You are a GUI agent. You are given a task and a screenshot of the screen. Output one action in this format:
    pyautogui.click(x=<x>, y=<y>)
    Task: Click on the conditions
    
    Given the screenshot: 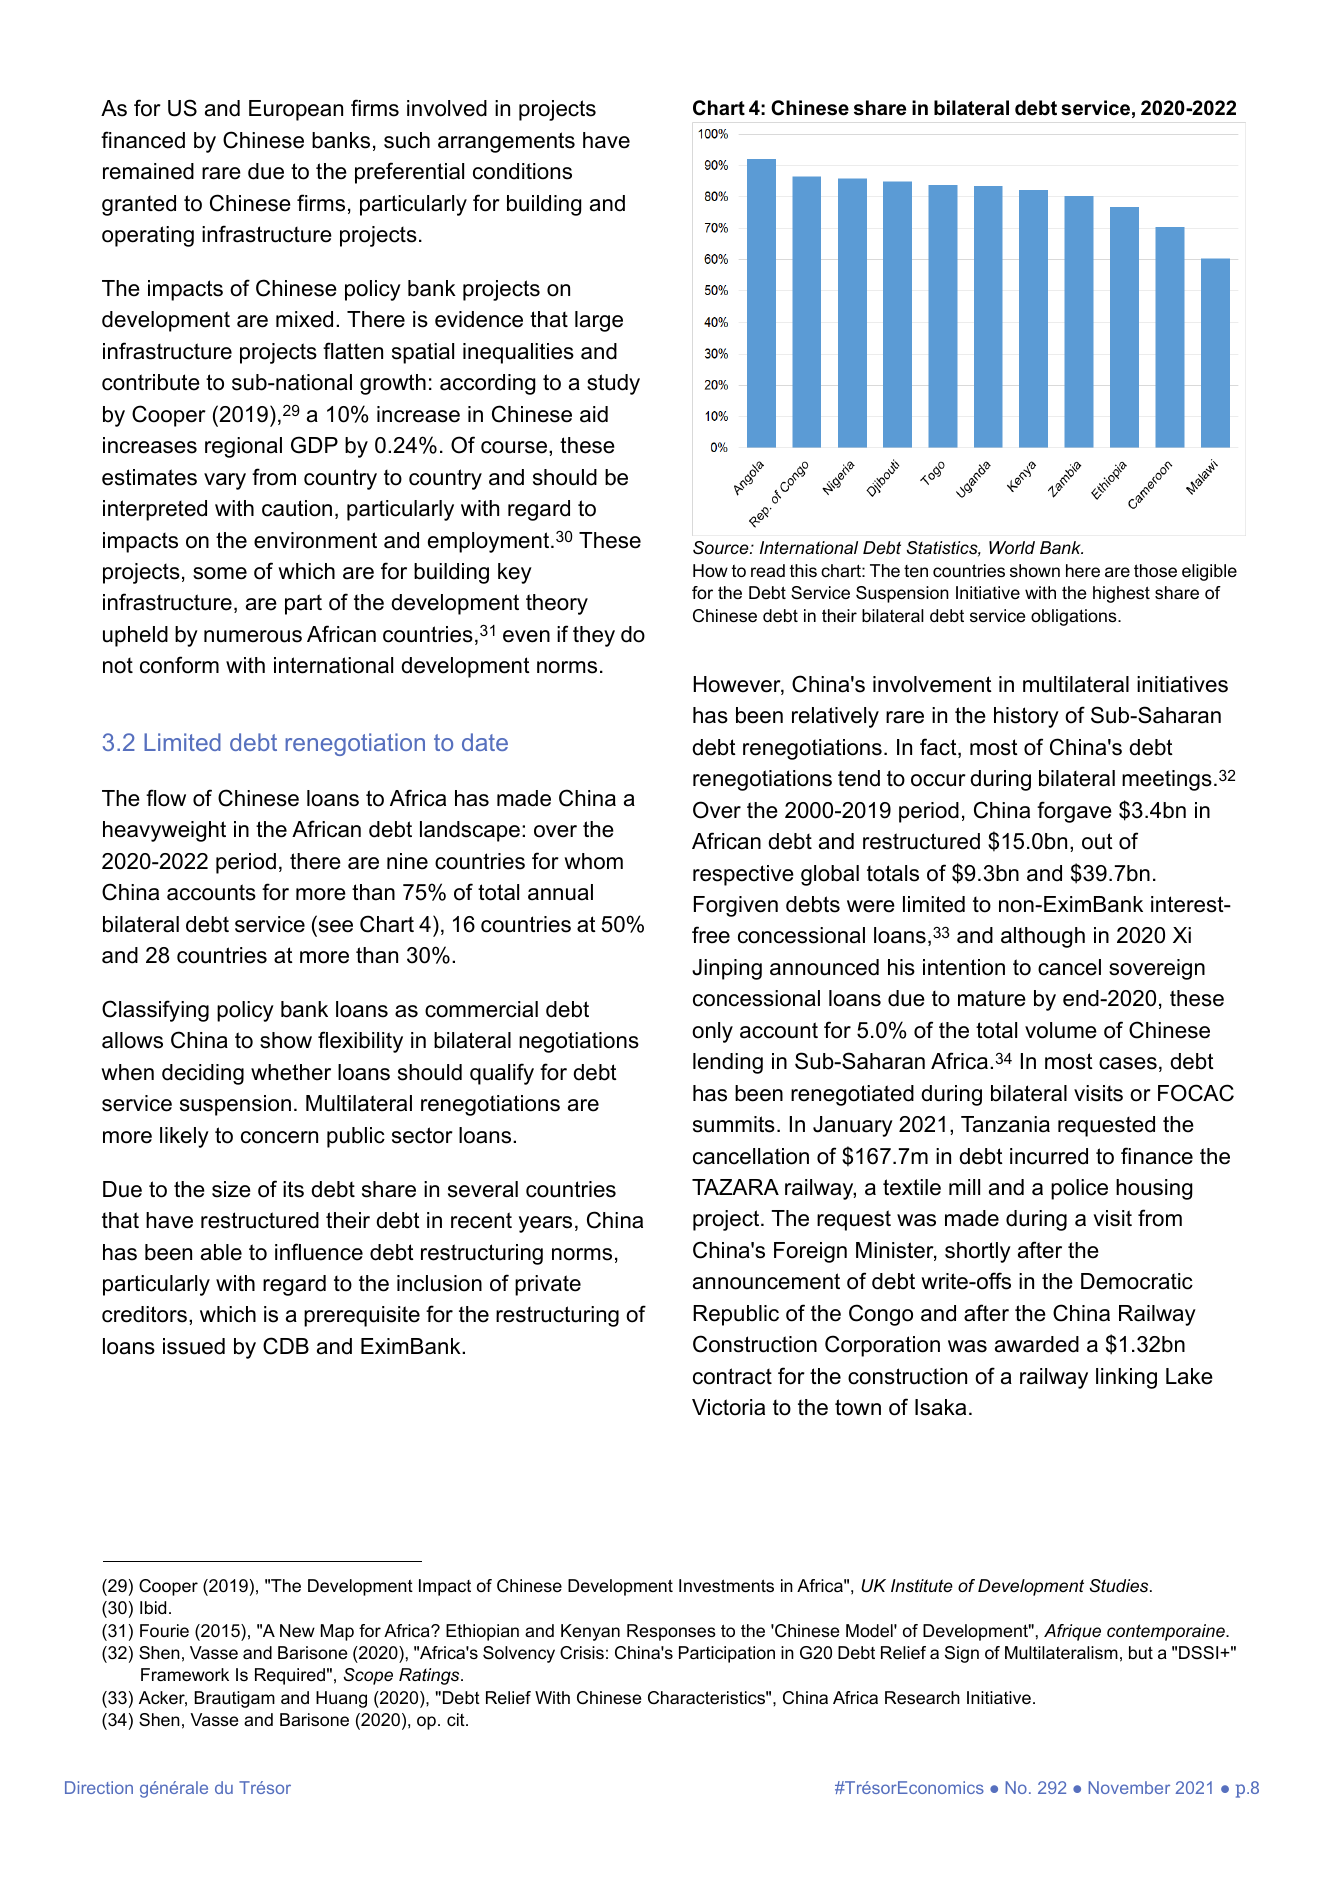 What is the action you would take?
    pyautogui.click(x=522, y=171)
